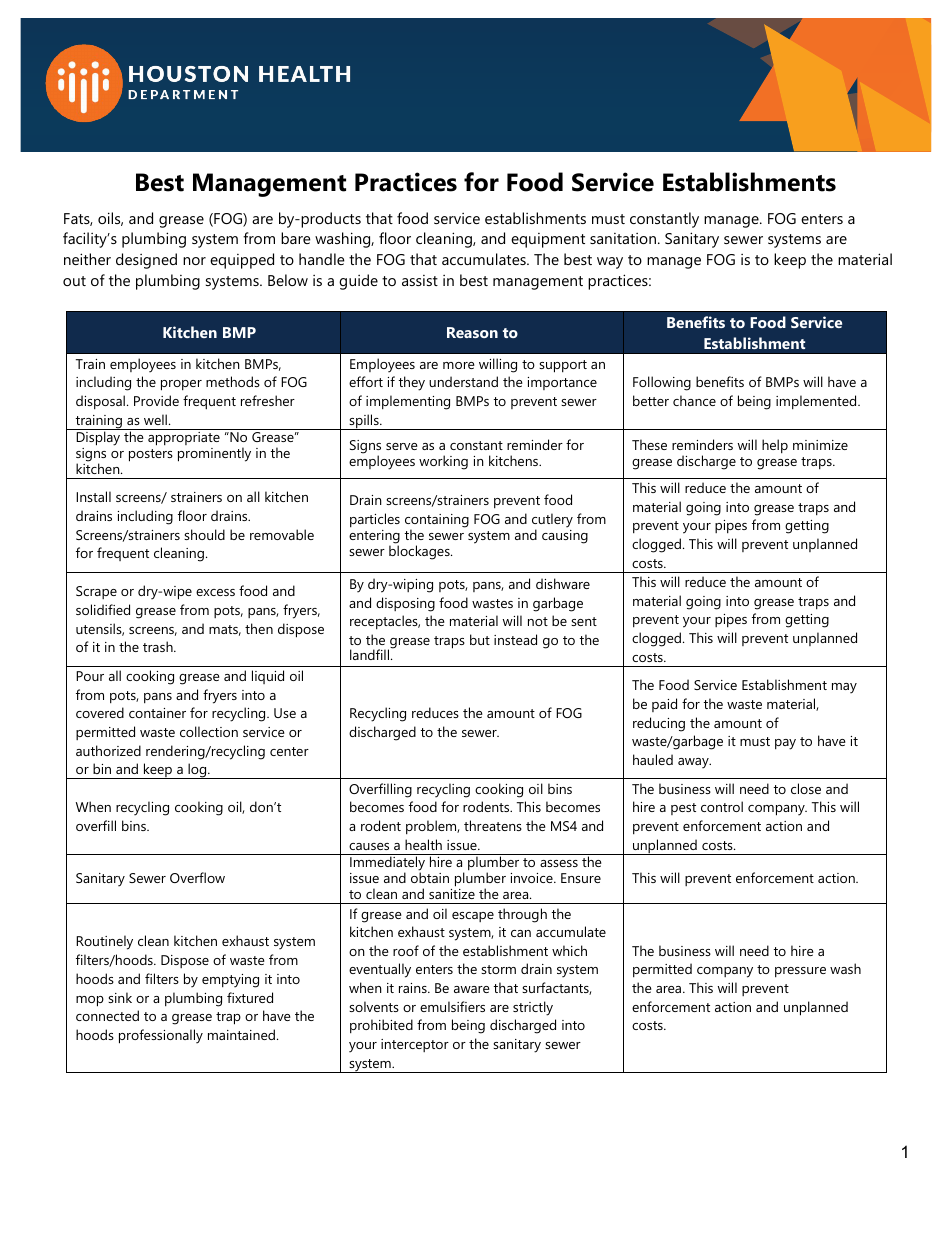  What do you see at coordinates (443, 462) in the page?
I see `working` at bounding box center [443, 462].
